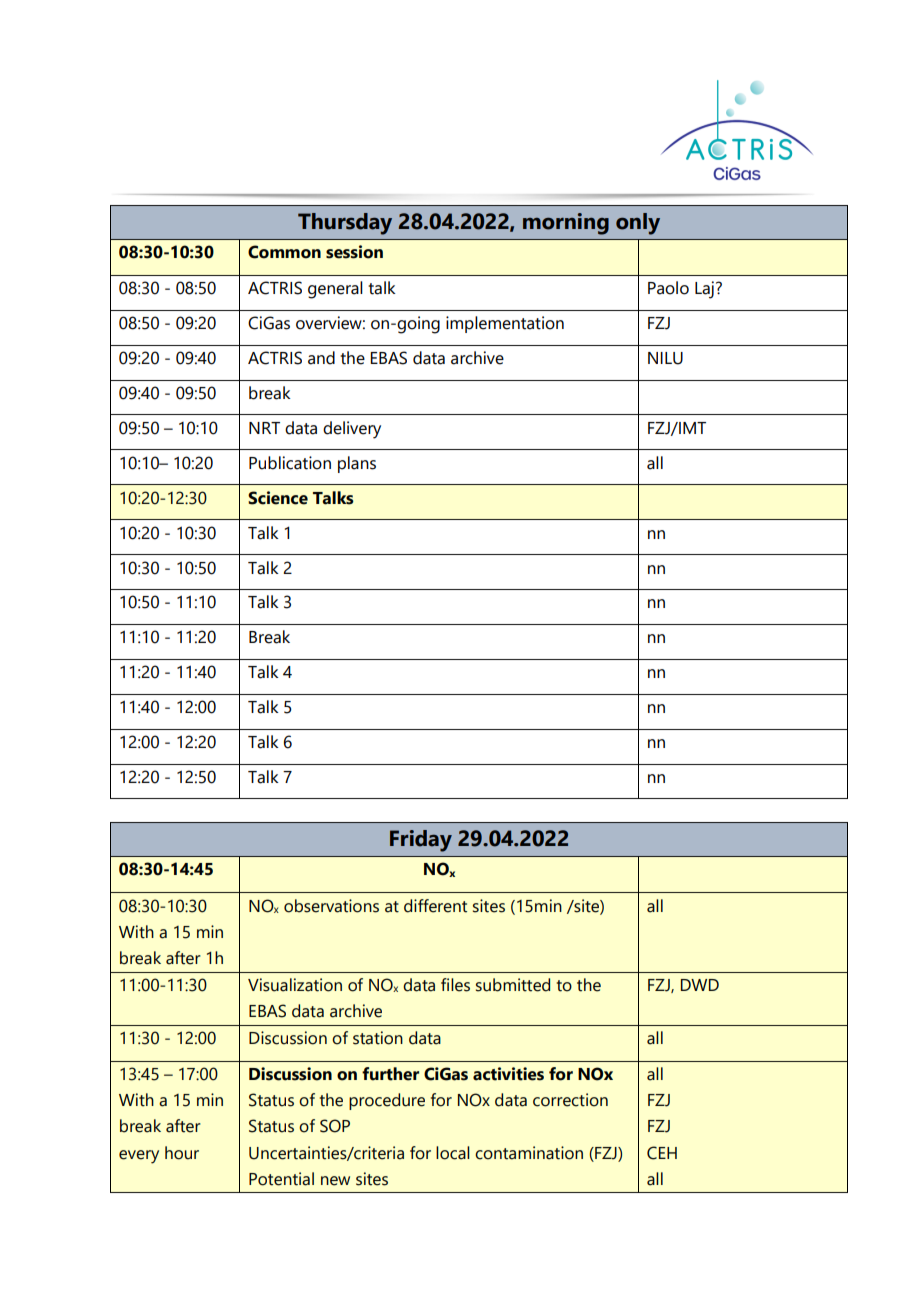  Describe the element at coordinates (284, 252) in the screenshot. I see `Common` at that location.
